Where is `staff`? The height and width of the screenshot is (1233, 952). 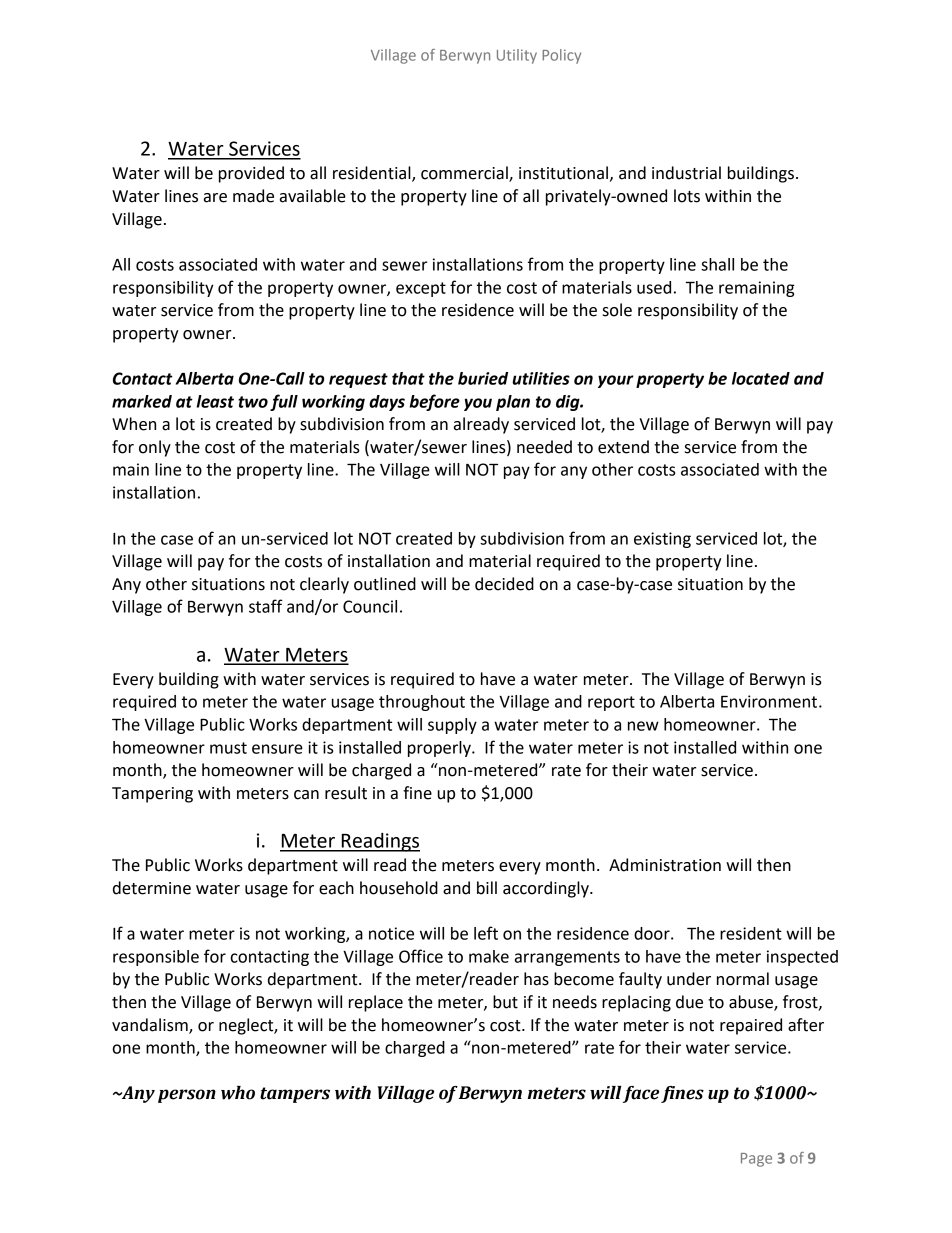
staff is located at coordinates (266, 606).
